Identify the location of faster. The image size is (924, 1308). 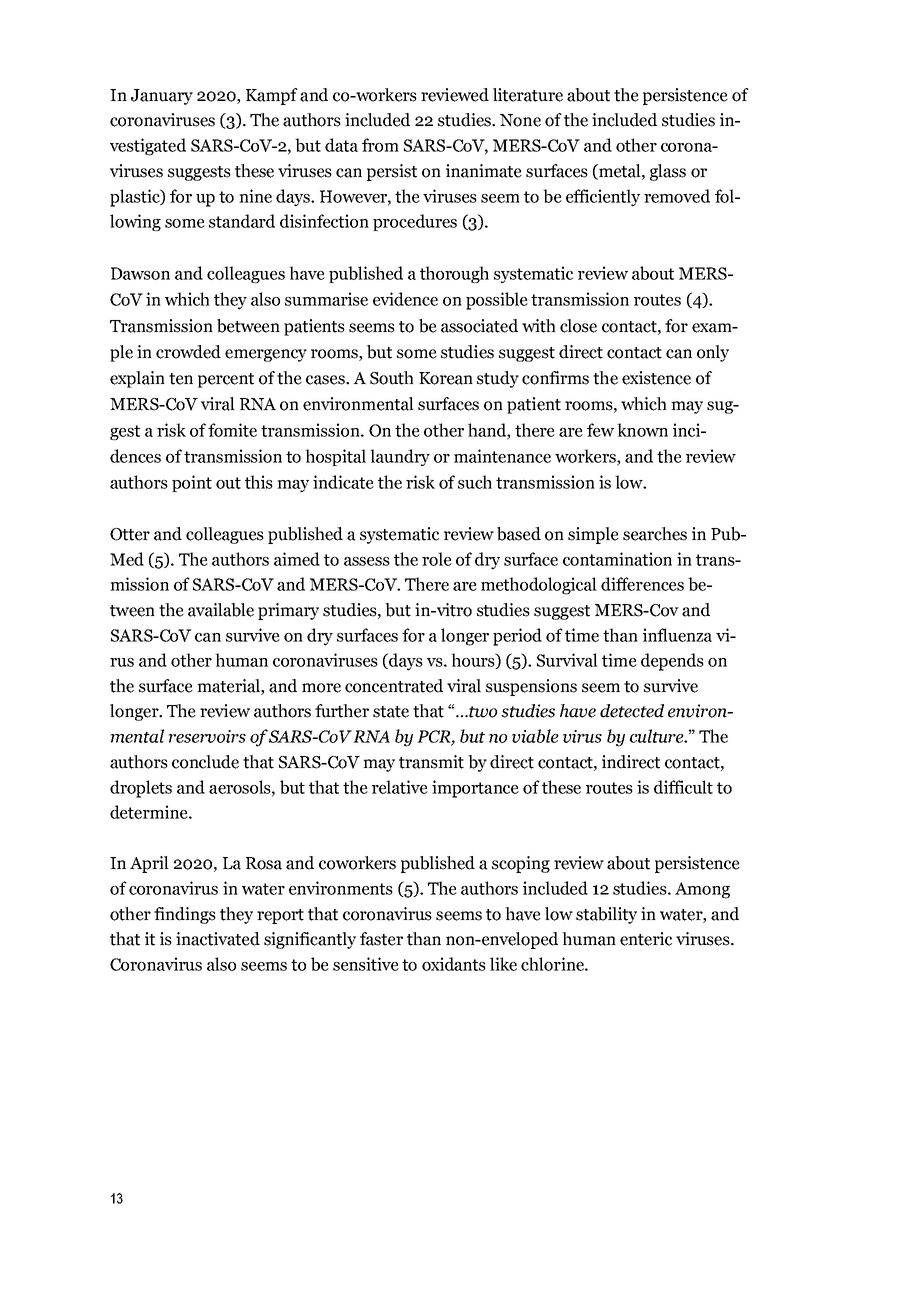
(381, 939).
